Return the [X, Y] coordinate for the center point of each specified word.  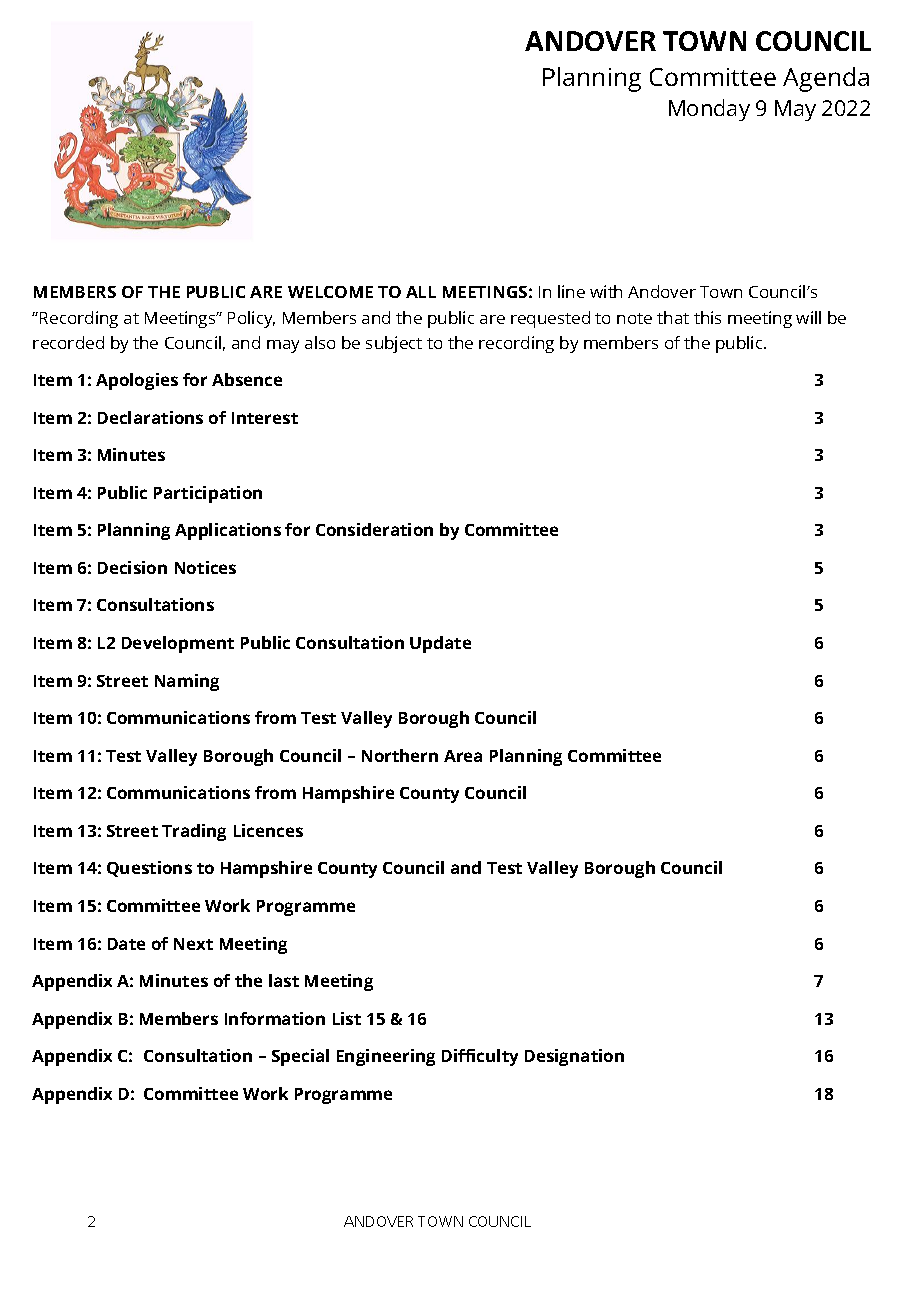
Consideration [374, 529]
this [707, 317]
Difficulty [480, 1057]
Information [275, 1018]
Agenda [826, 79]
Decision [132, 567]
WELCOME [330, 292]
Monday [709, 110]
